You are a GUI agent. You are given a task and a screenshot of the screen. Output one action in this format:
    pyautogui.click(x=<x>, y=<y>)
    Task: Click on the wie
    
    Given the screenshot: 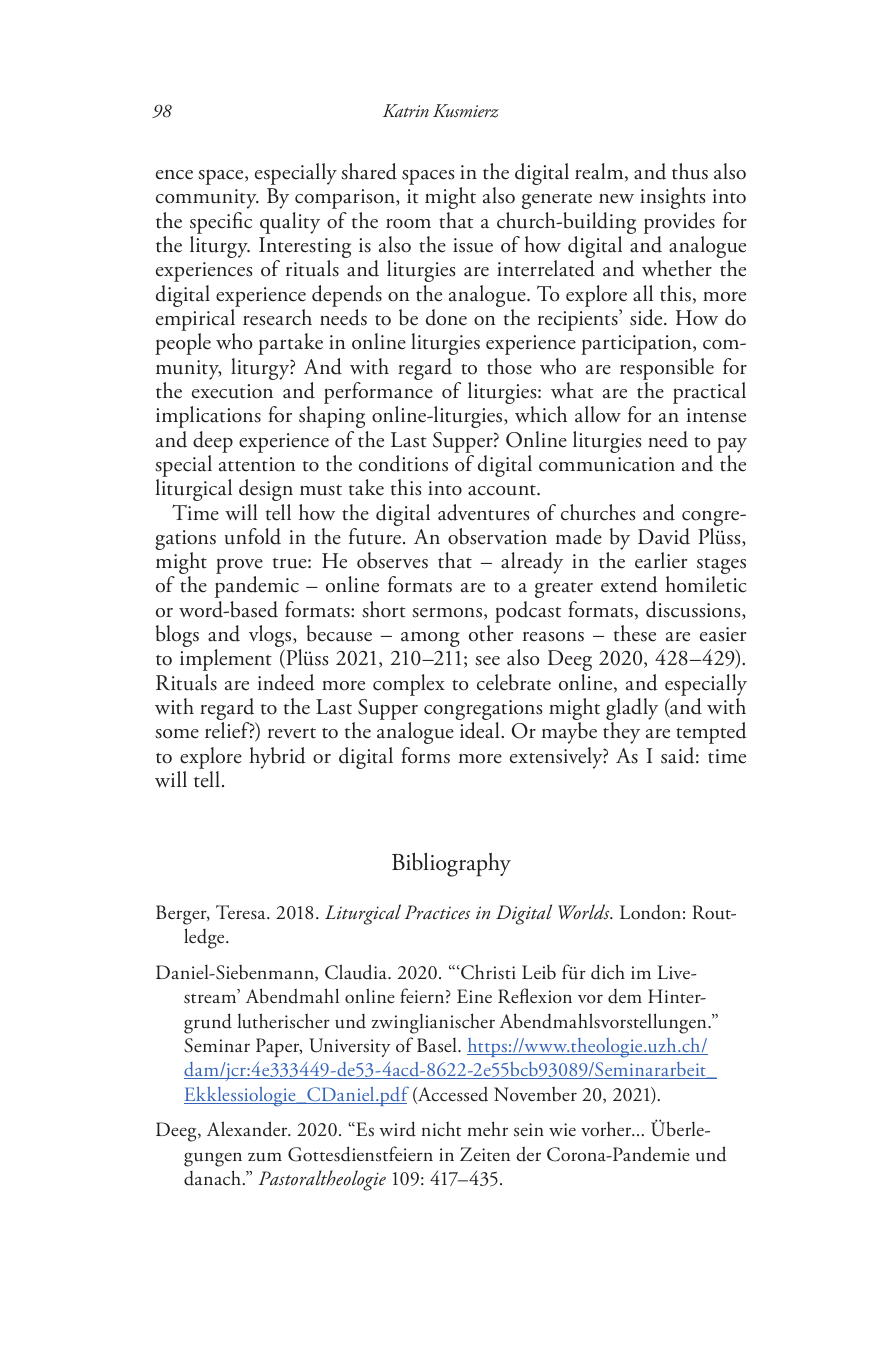 What is the action you would take?
    pyautogui.click(x=562, y=1130)
